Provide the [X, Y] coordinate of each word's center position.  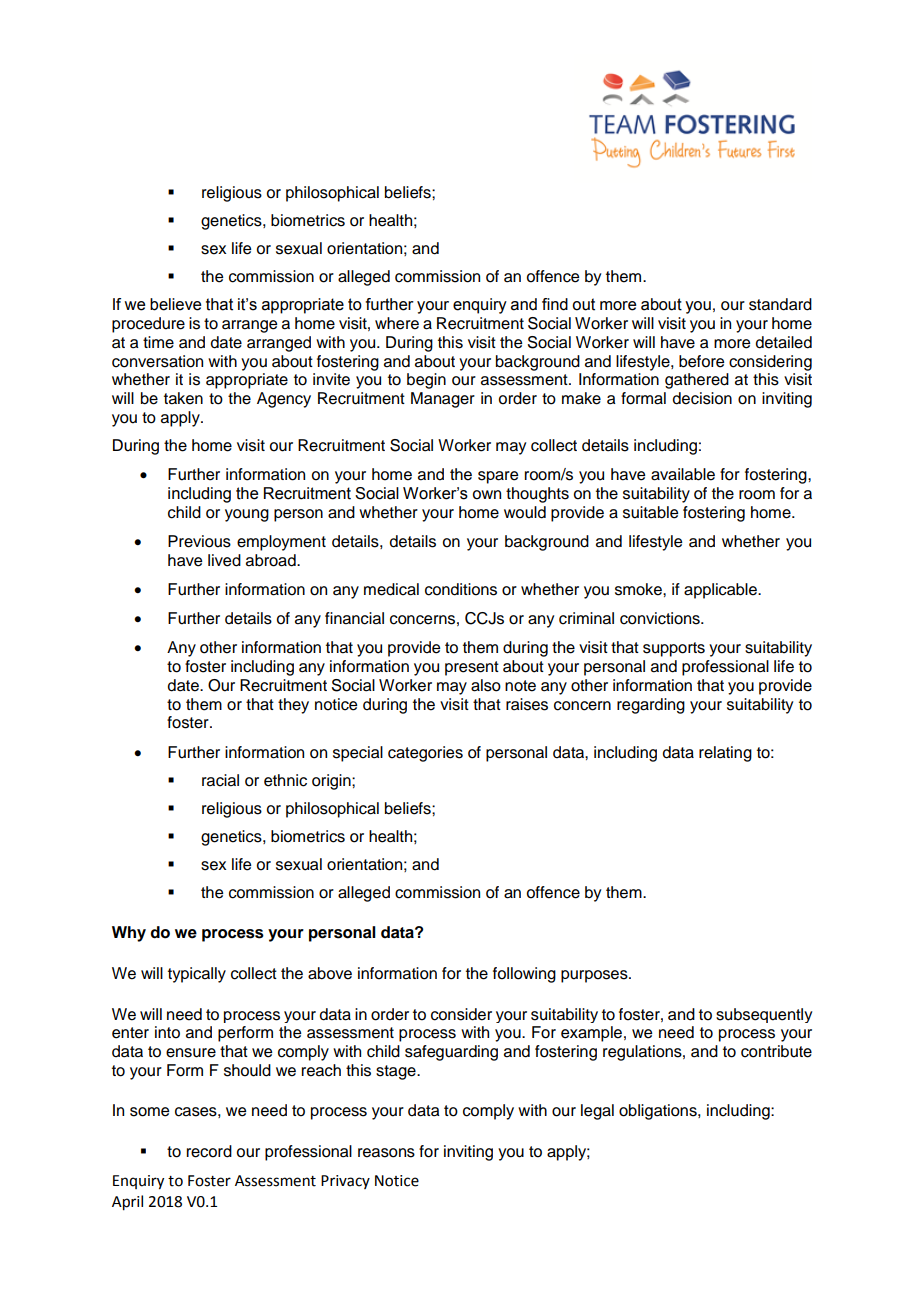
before [701, 361]
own [487, 495]
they [293, 706]
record [209, 1151]
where [397, 323]
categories [425, 754]
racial [220, 780]
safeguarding [451, 1053]
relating [725, 754]
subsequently [764, 1015]
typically [197, 975]
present [472, 668]
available [683, 474]
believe [175, 304]
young [247, 515]
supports [674, 649]
